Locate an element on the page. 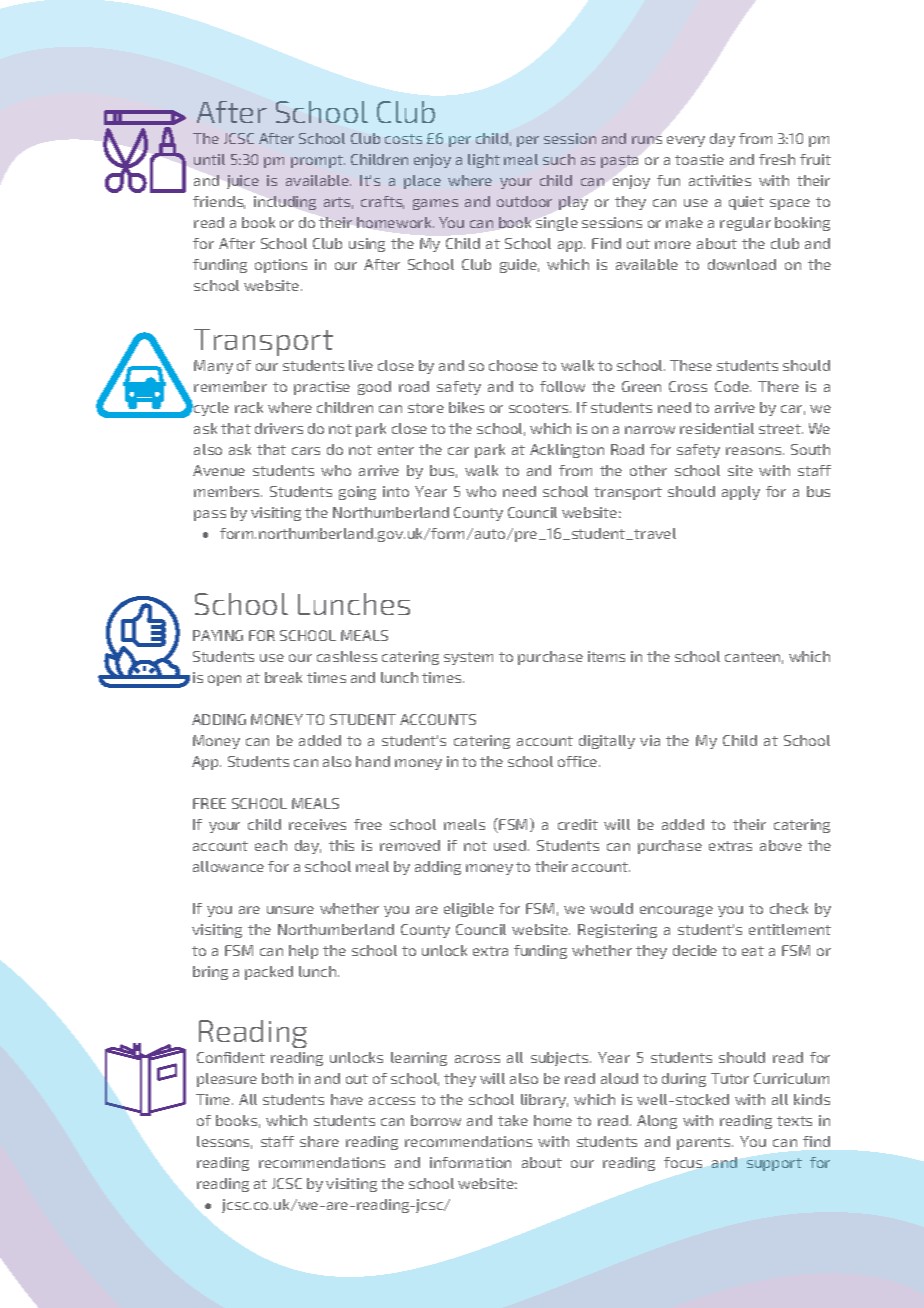  activities is located at coordinates (720, 180).
